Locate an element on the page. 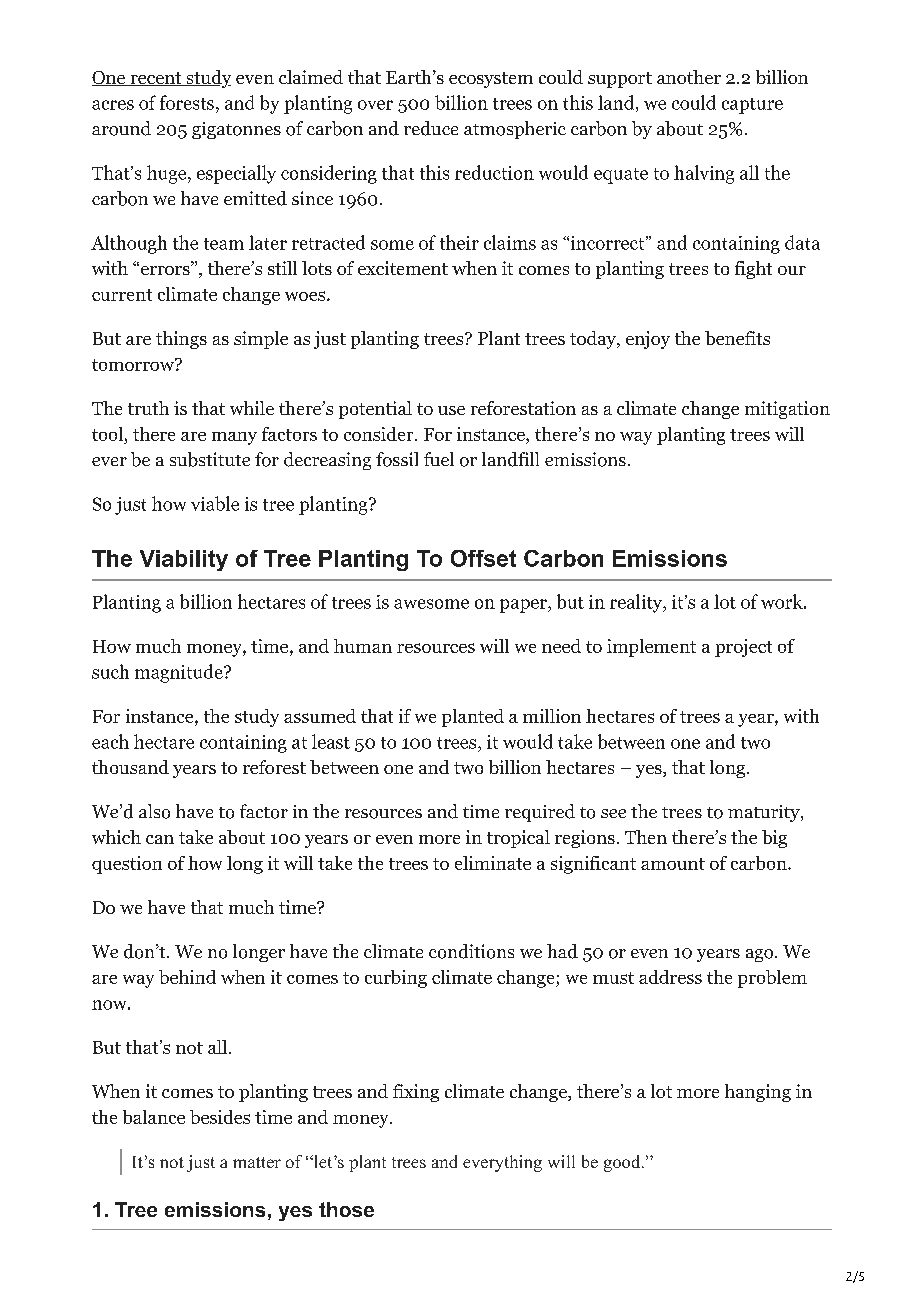  reduce is located at coordinates (431, 128).
